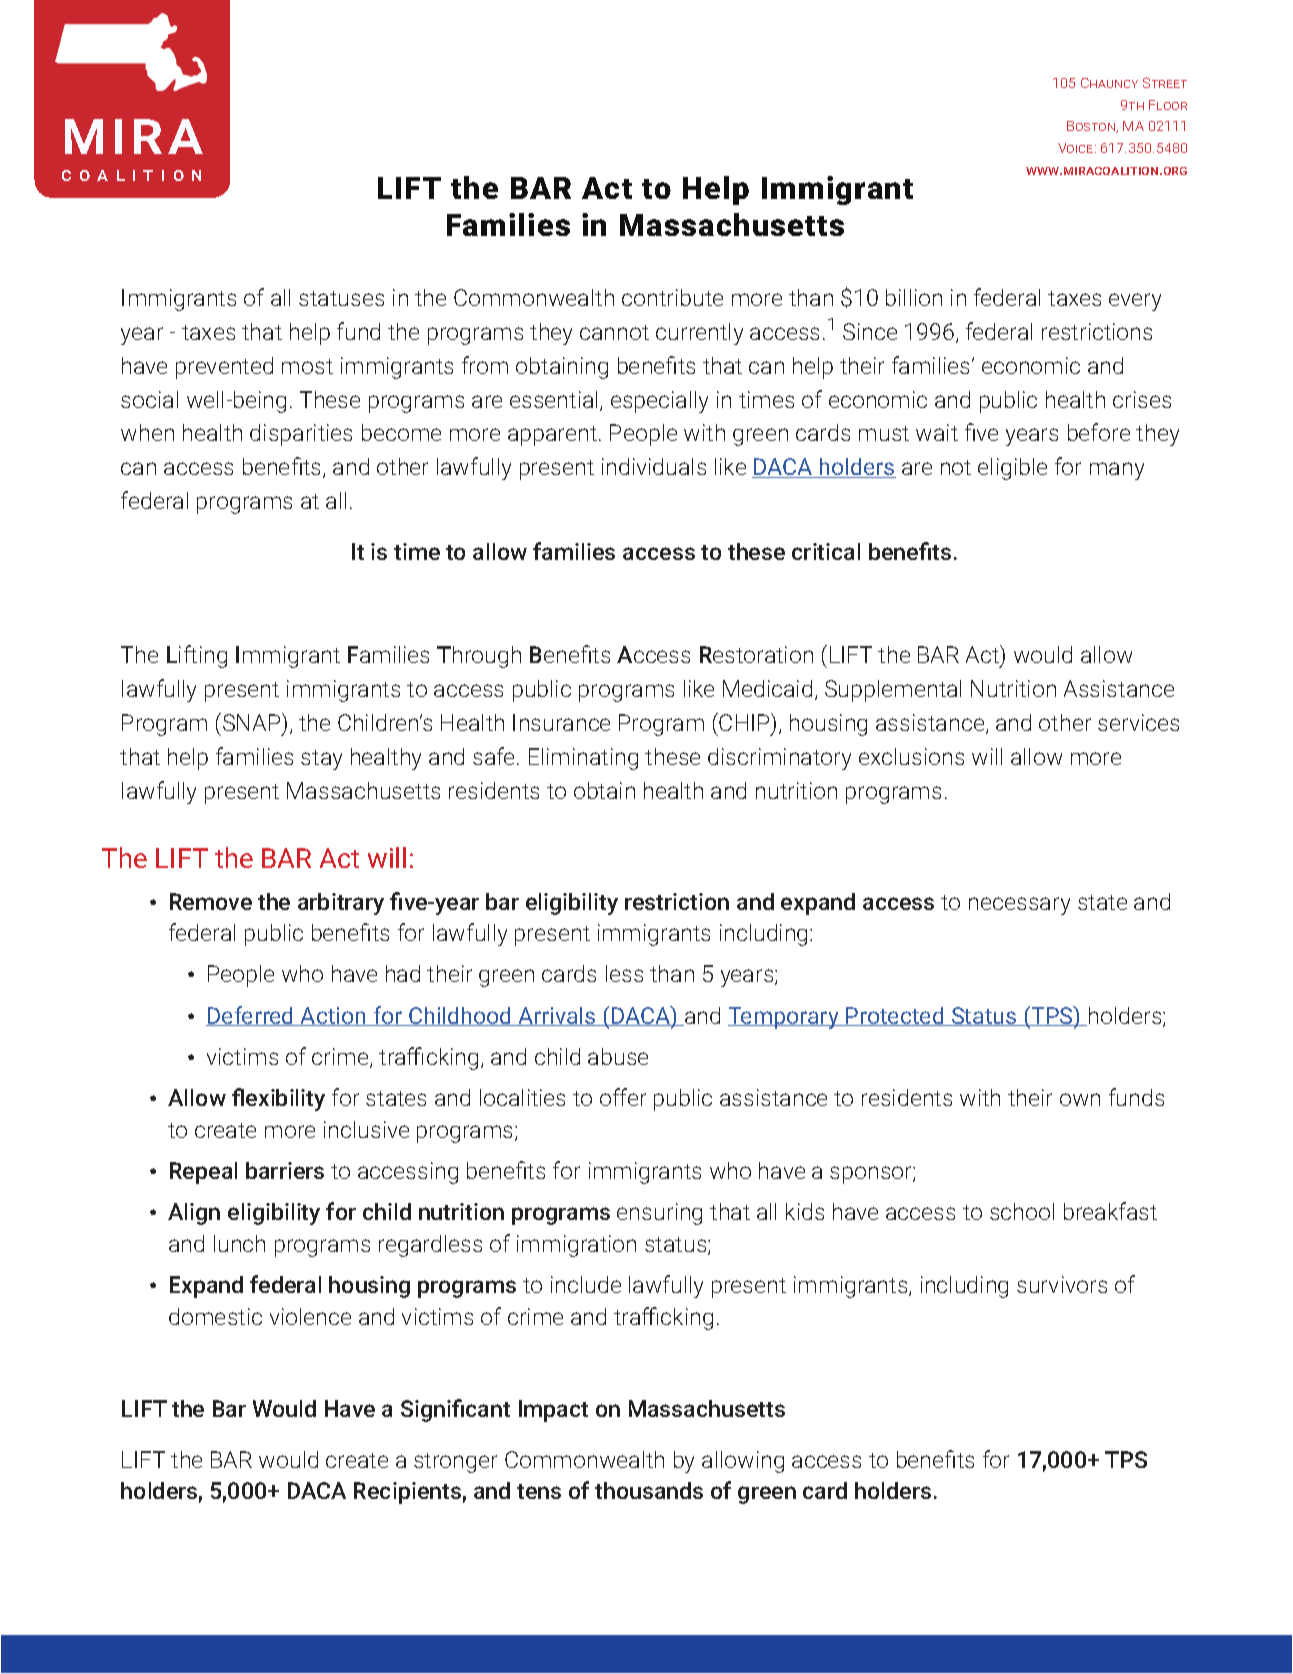 This screenshot has width=1293, height=1674. I want to click on abuse, so click(618, 1056).
